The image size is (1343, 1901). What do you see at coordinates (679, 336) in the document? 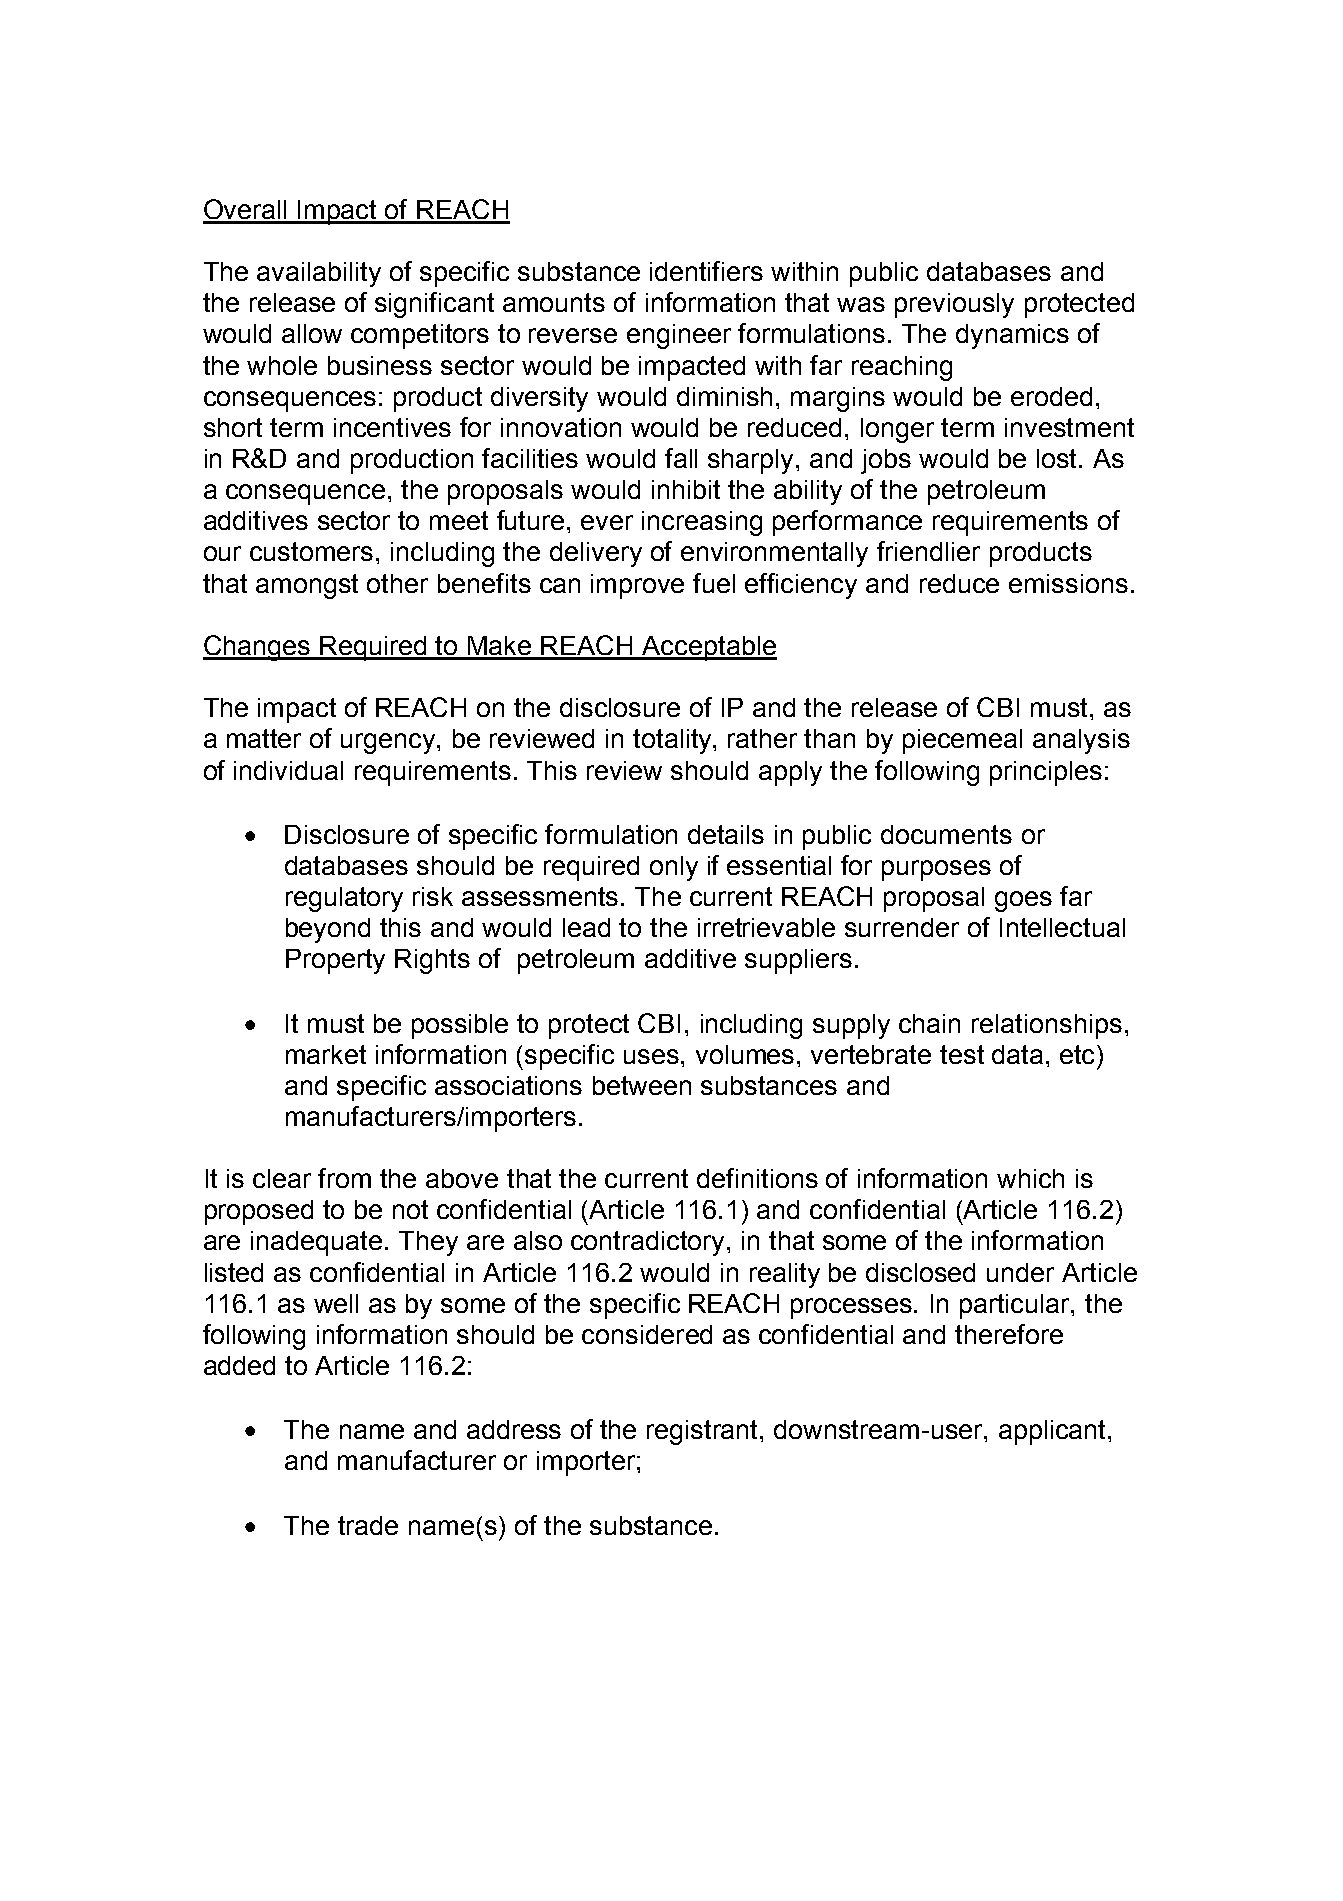
I see `engineer` at bounding box center [679, 336].
